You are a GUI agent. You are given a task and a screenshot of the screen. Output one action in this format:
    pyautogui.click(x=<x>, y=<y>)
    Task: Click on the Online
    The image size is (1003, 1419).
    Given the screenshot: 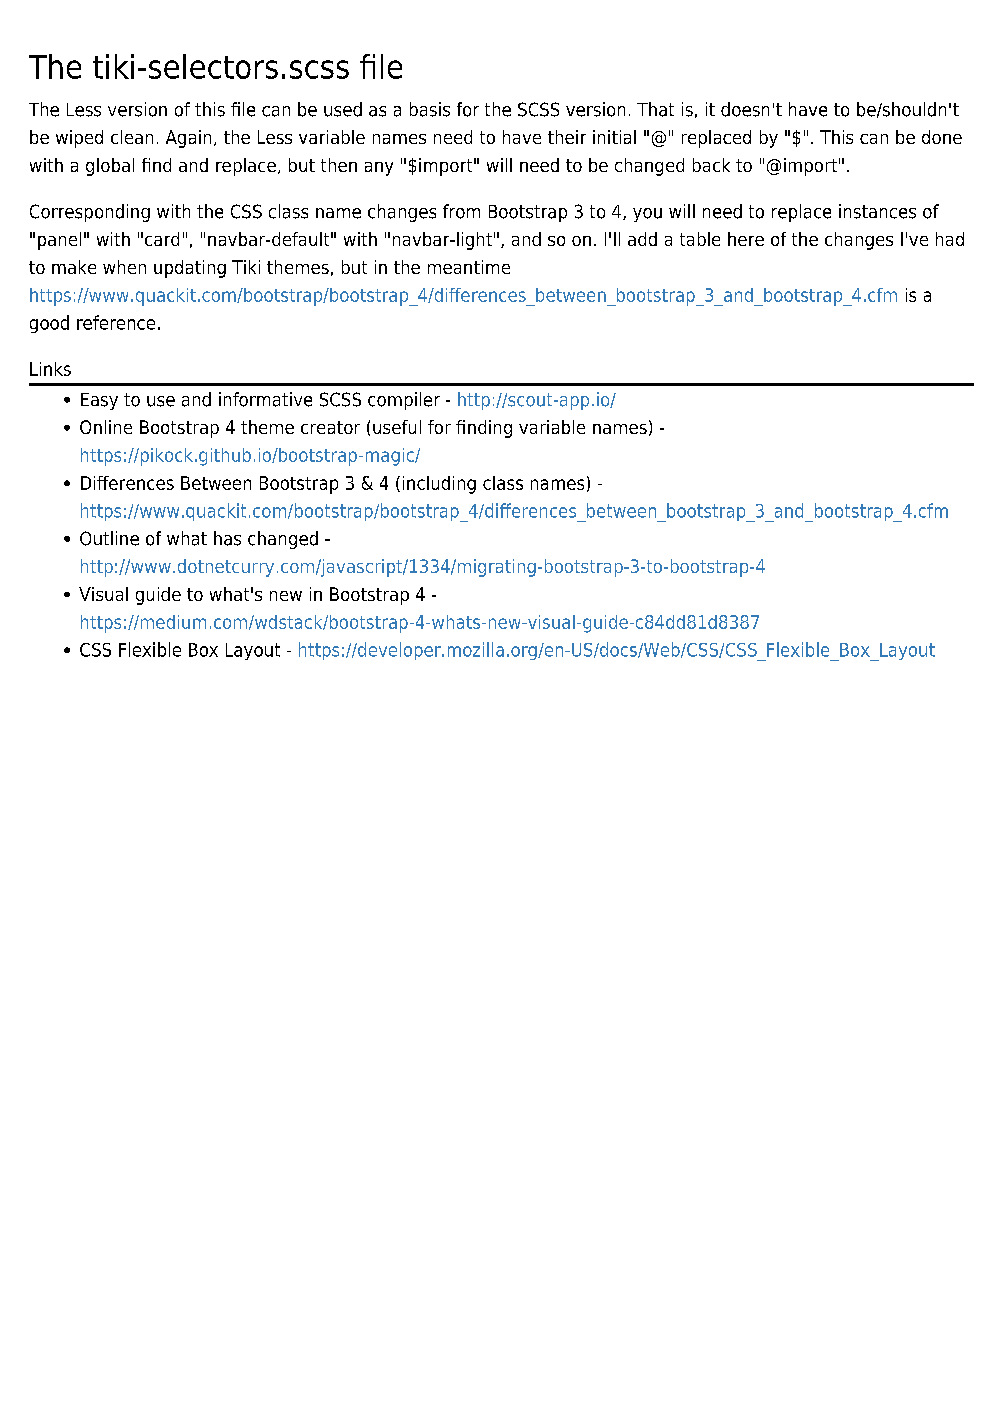 What is the action you would take?
    pyautogui.click(x=106, y=427)
